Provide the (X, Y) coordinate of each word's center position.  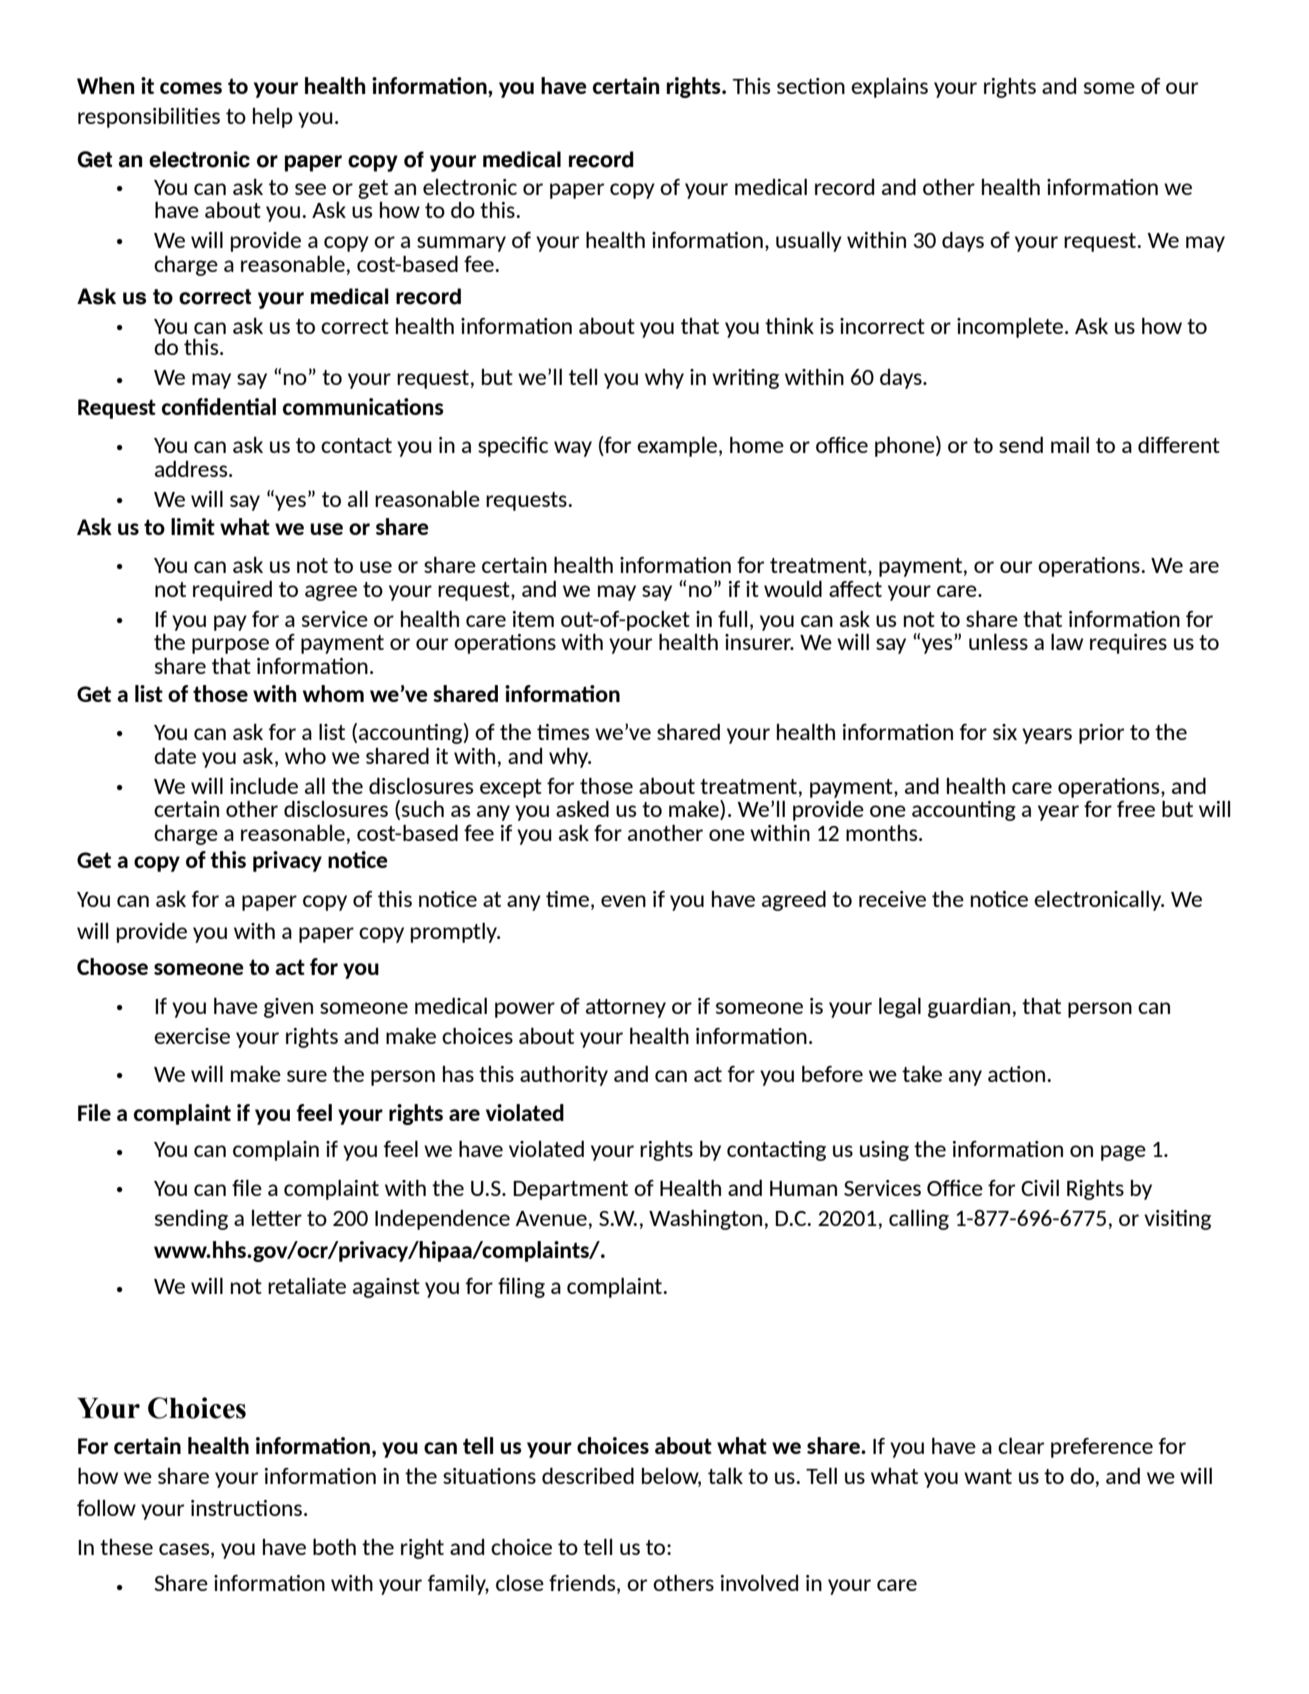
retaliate (307, 1285)
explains (889, 87)
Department (570, 1190)
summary (461, 244)
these (126, 1547)
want (988, 1476)
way (573, 449)
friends (583, 1584)
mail (1070, 444)
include (264, 785)
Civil (1040, 1187)
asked (582, 808)
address (192, 468)
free (1136, 809)
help (273, 118)
